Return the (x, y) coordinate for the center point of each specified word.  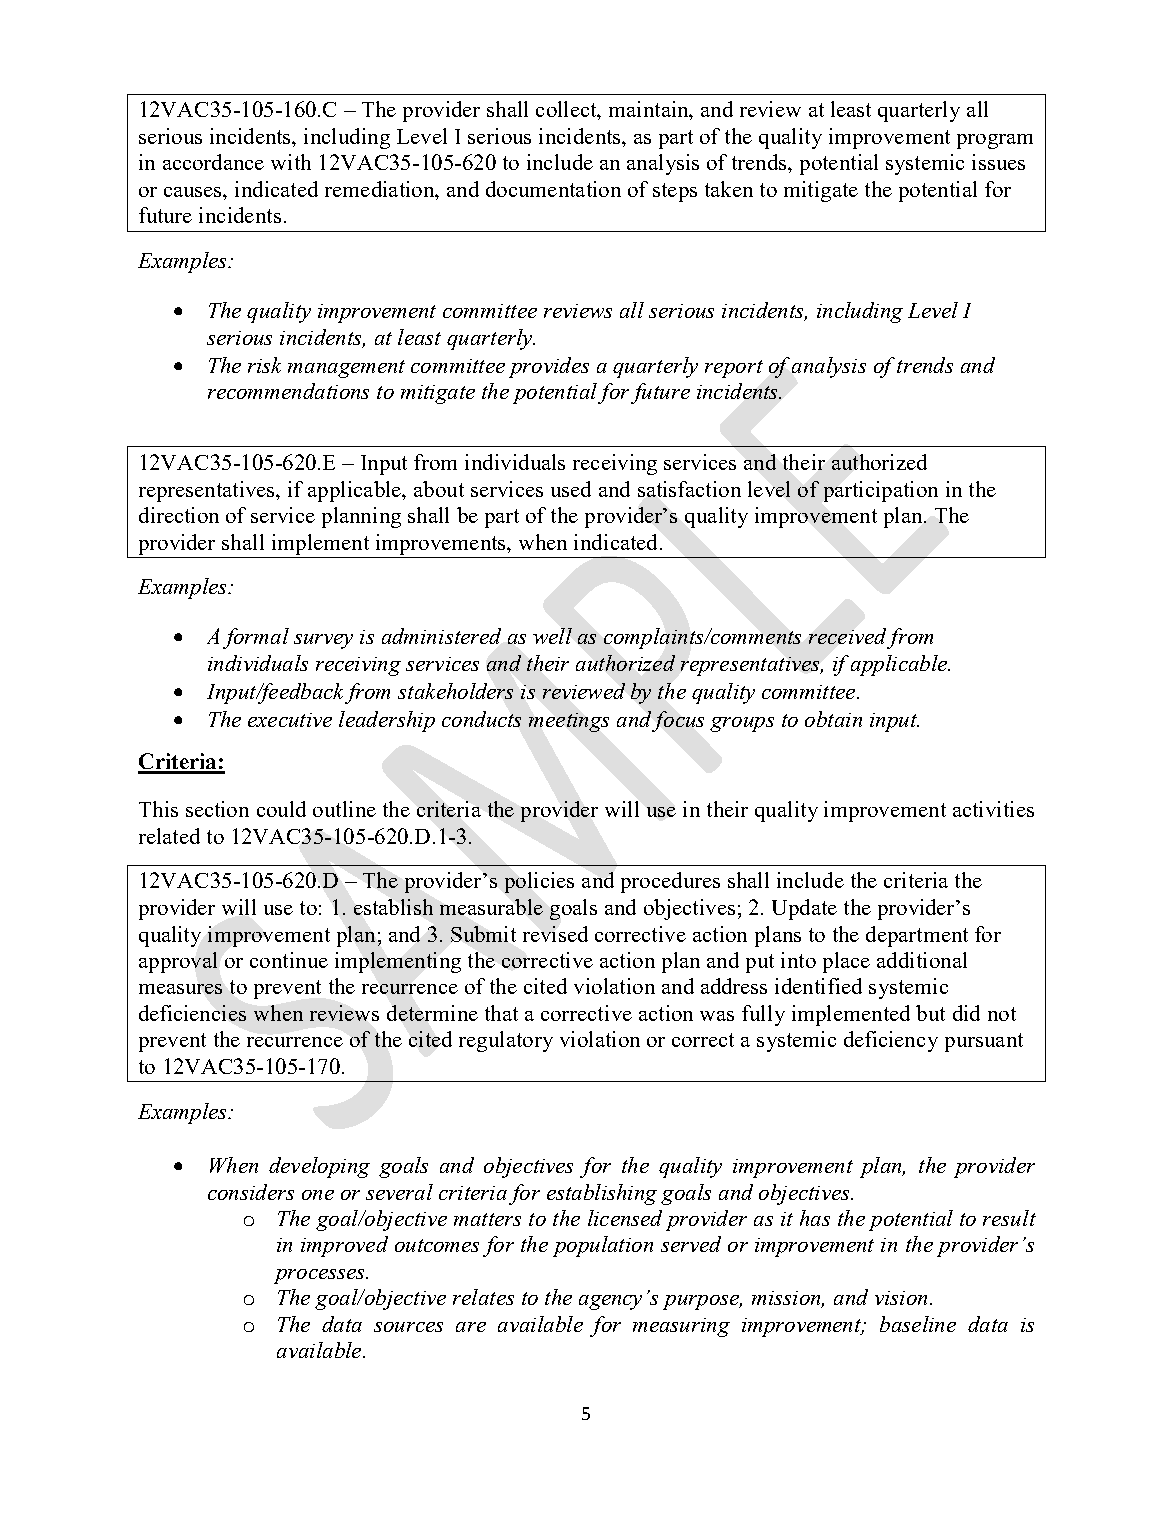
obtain (833, 719)
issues (998, 162)
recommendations (288, 391)
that (501, 1013)
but (930, 1013)
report (734, 369)
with (291, 162)
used (571, 489)
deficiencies (192, 1013)
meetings (569, 722)
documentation (553, 189)
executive (290, 720)
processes (320, 1276)
